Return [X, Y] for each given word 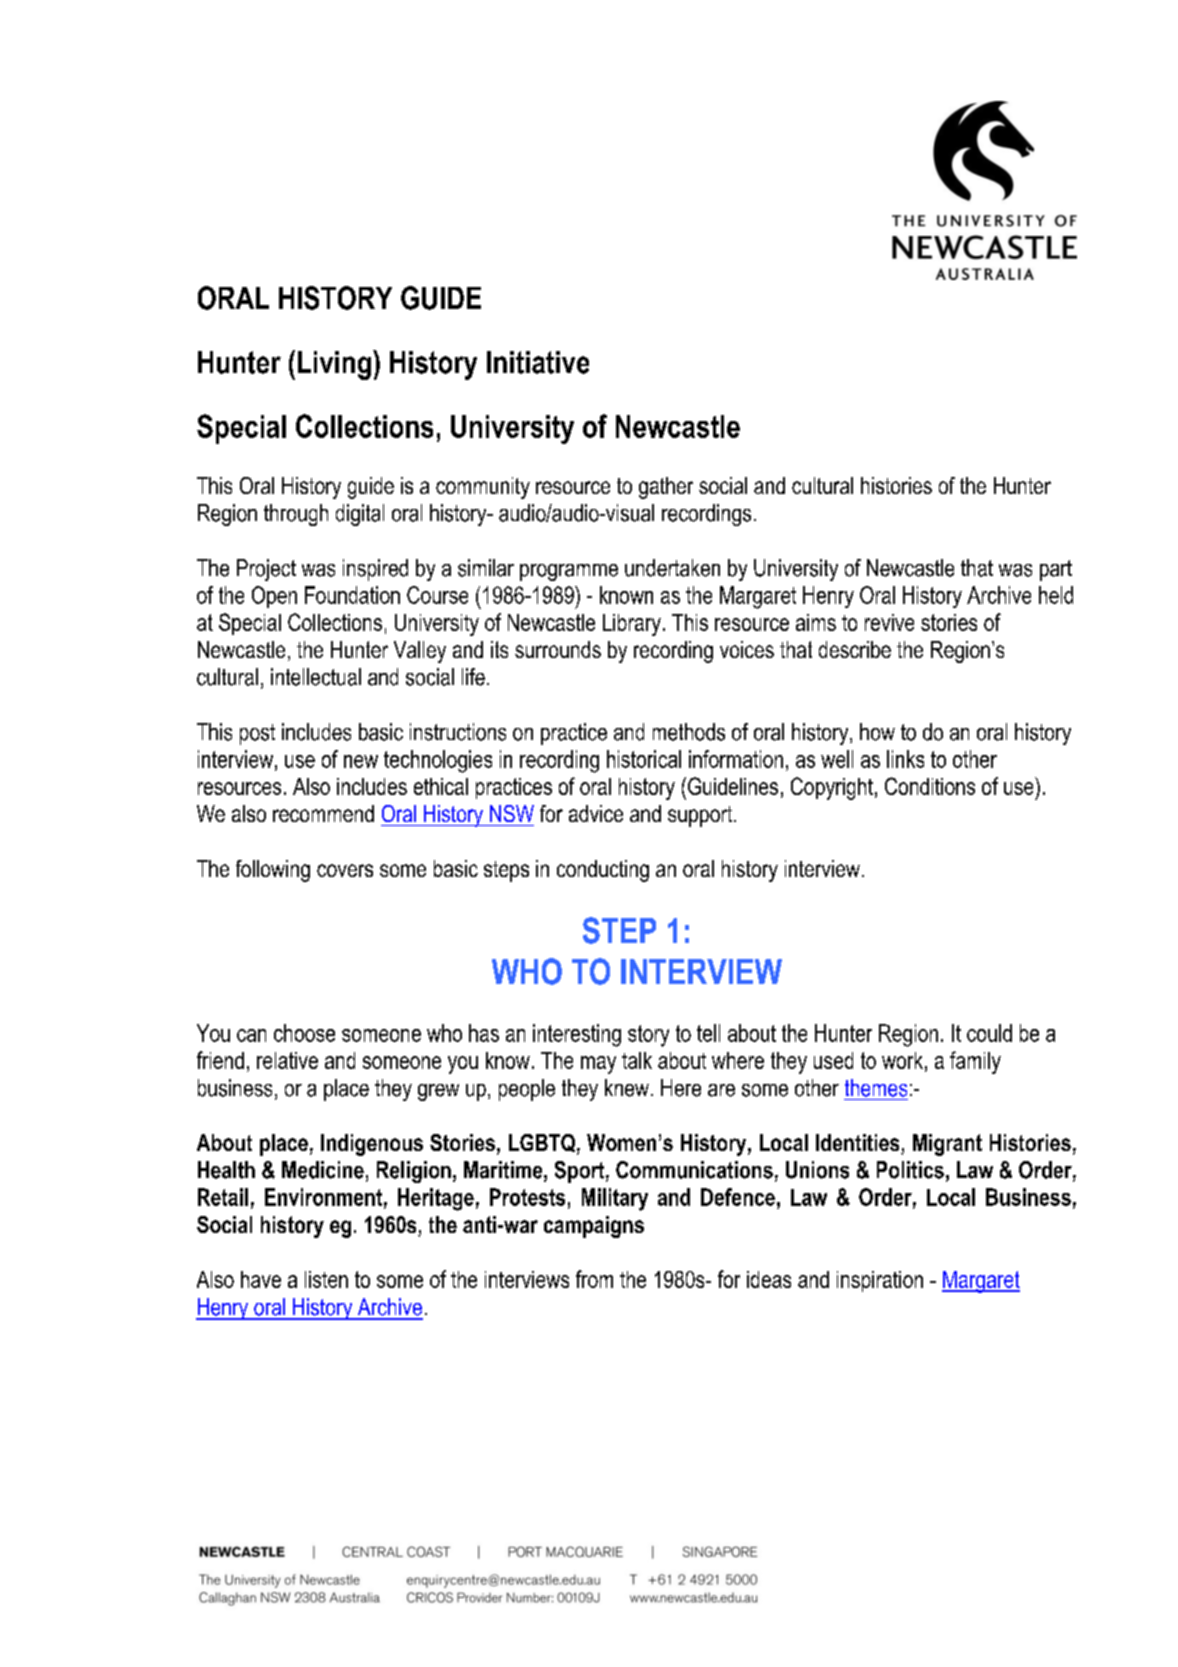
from [594, 1279]
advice [596, 813]
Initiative [538, 362]
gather [666, 488]
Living [334, 365]
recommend [323, 813]
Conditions [930, 786]
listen [326, 1279]
